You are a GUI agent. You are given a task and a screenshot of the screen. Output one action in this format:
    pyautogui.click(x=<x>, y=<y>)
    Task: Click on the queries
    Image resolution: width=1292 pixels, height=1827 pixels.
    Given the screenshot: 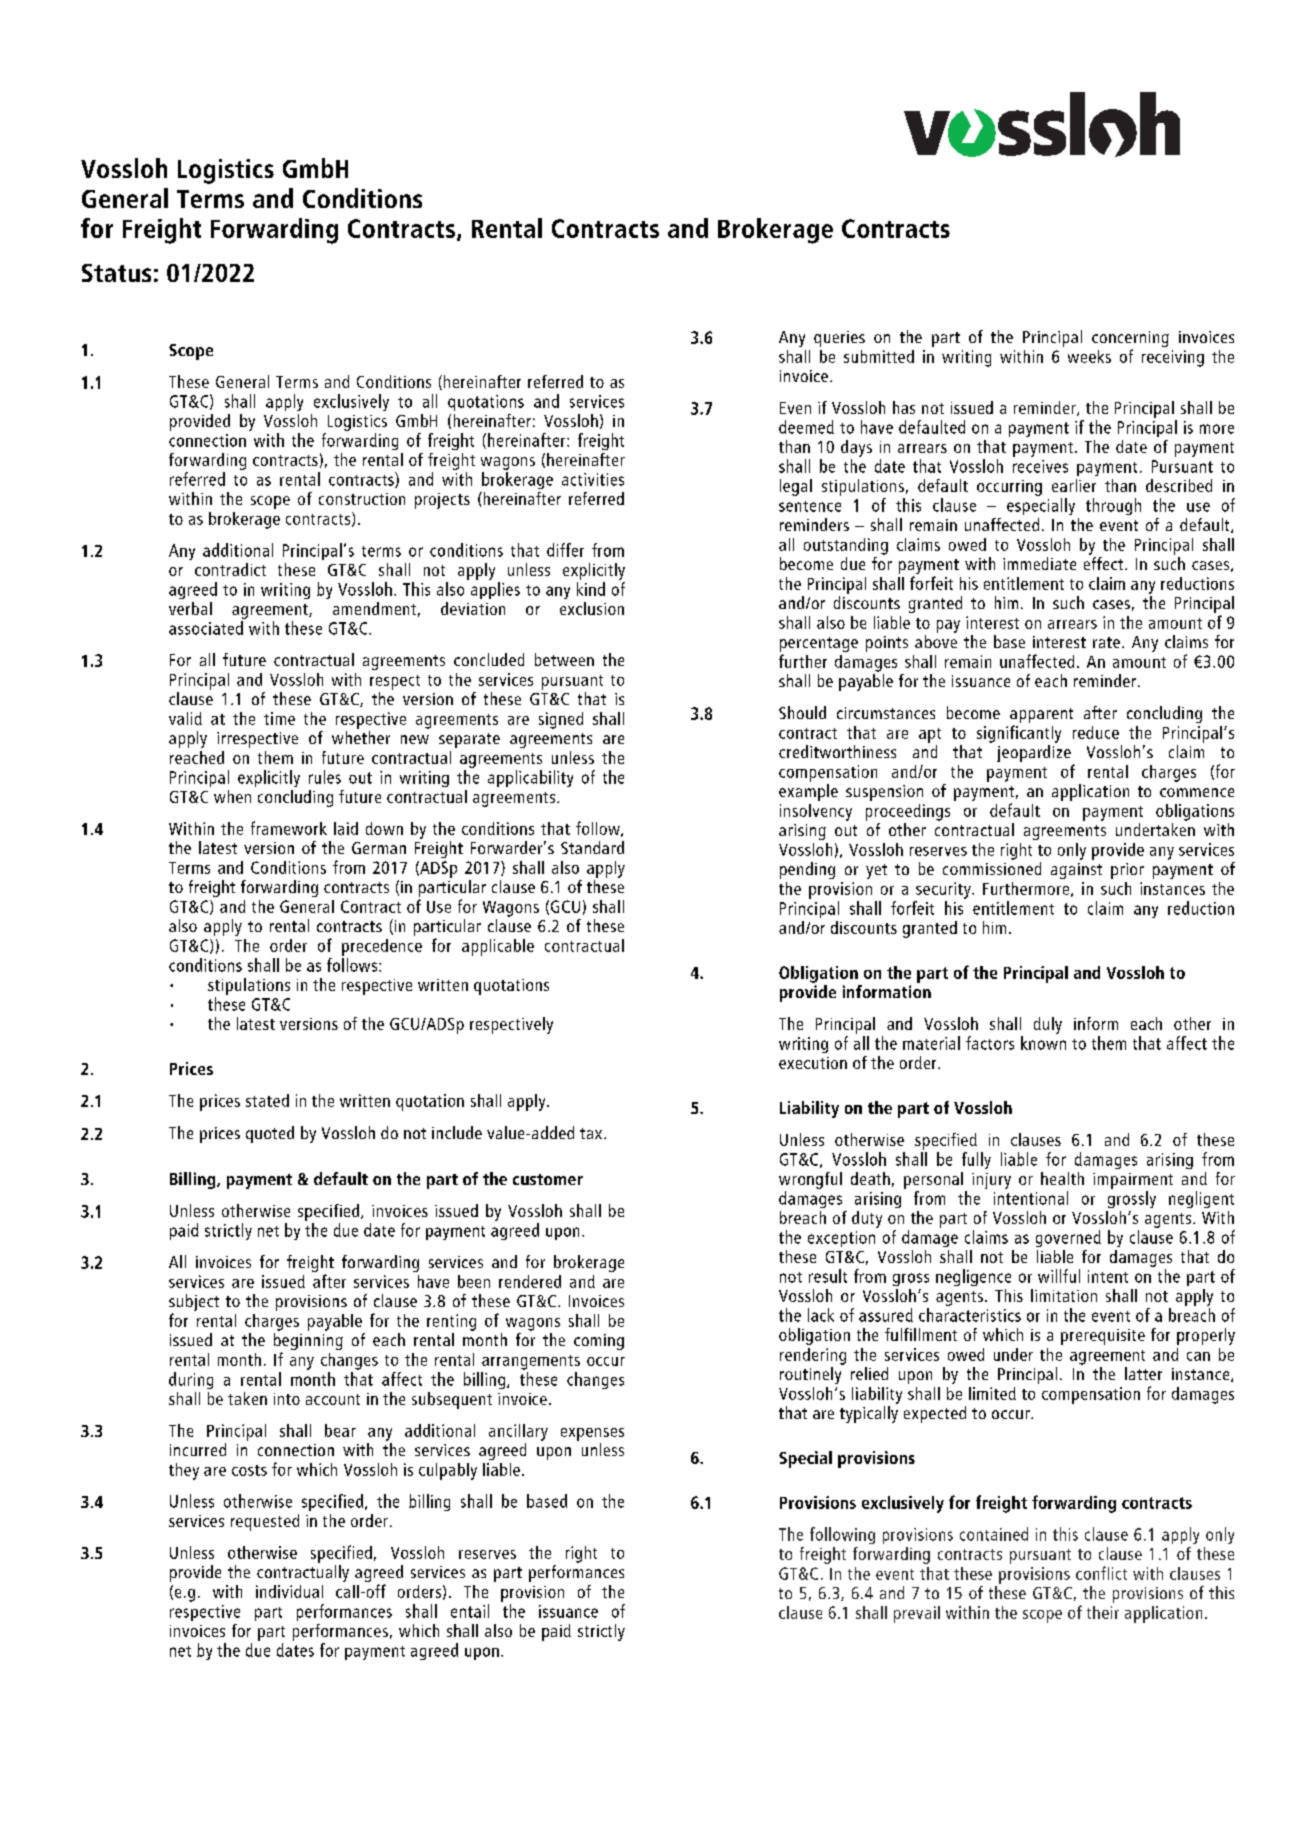 What is the action you would take?
    pyautogui.click(x=839, y=339)
